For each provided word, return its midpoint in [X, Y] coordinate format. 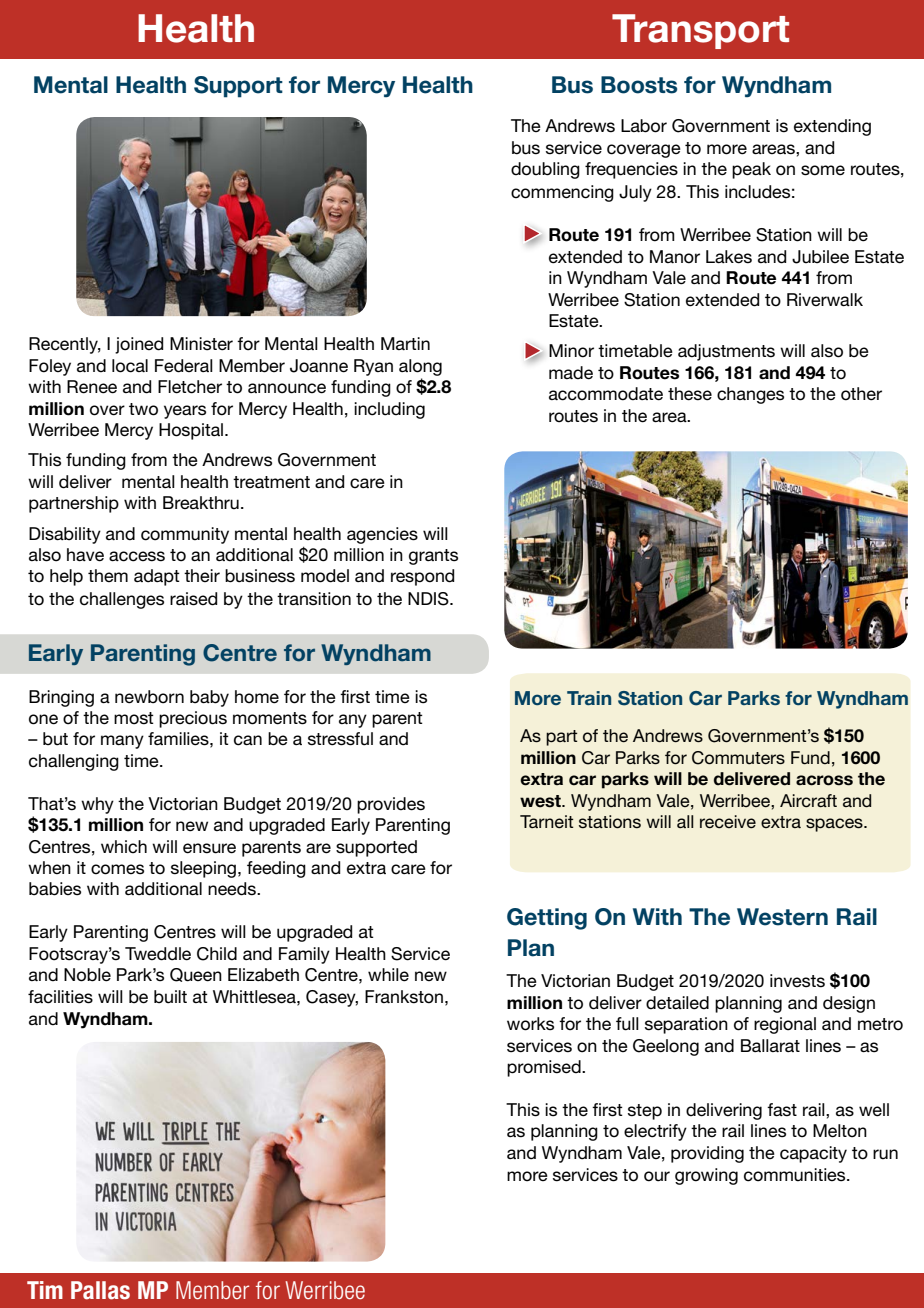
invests [797, 981]
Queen [196, 975]
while [388, 975]
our [657, 1176]
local [130, 366]
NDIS [429, 599]
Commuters [738, 758]
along [420, 367]
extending [832, 127]
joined [139, 345]
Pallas [100, 1290]
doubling [545, 170]
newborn [149, 697]
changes [750, 395]
